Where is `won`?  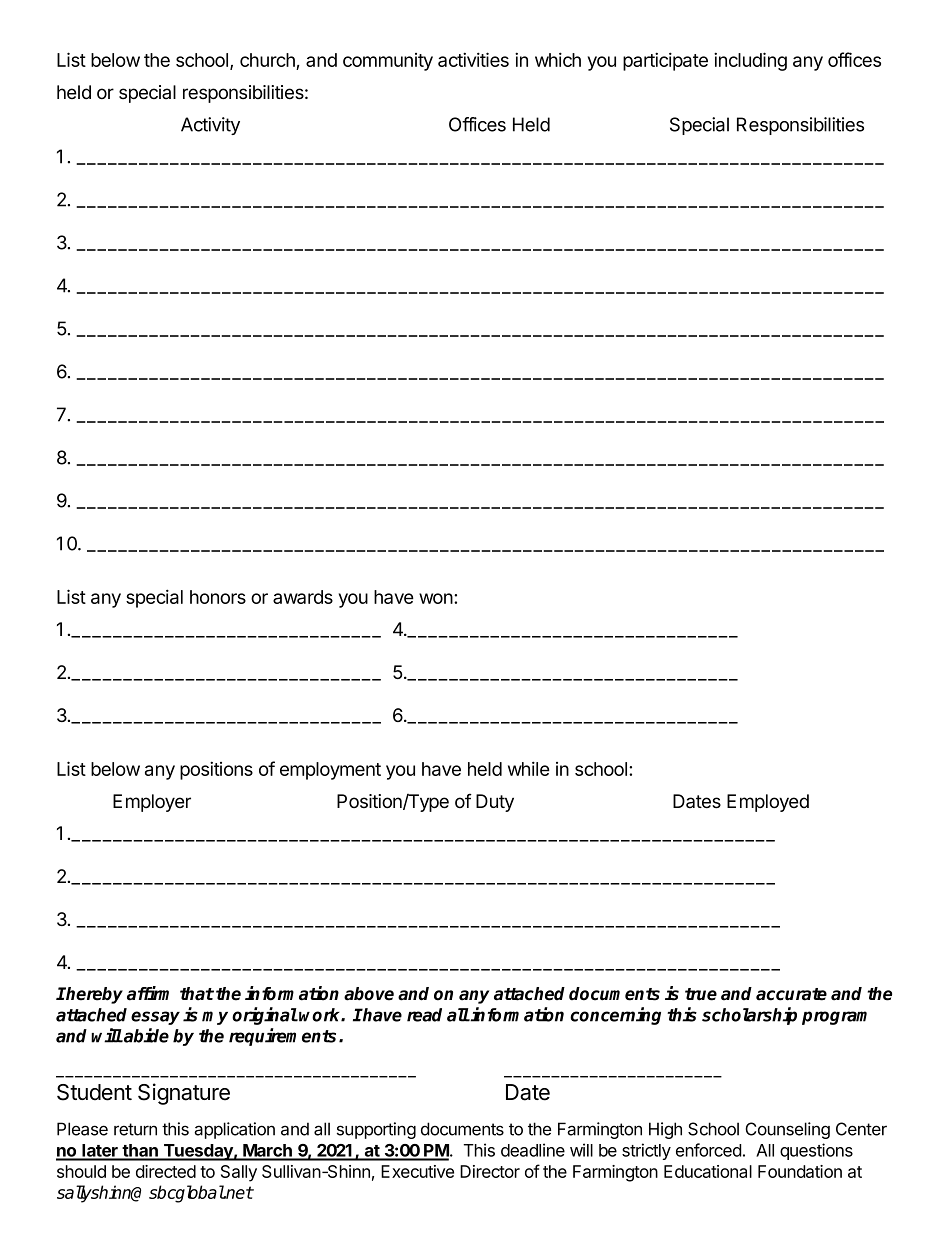 won is located at coordinates (436, 598).
